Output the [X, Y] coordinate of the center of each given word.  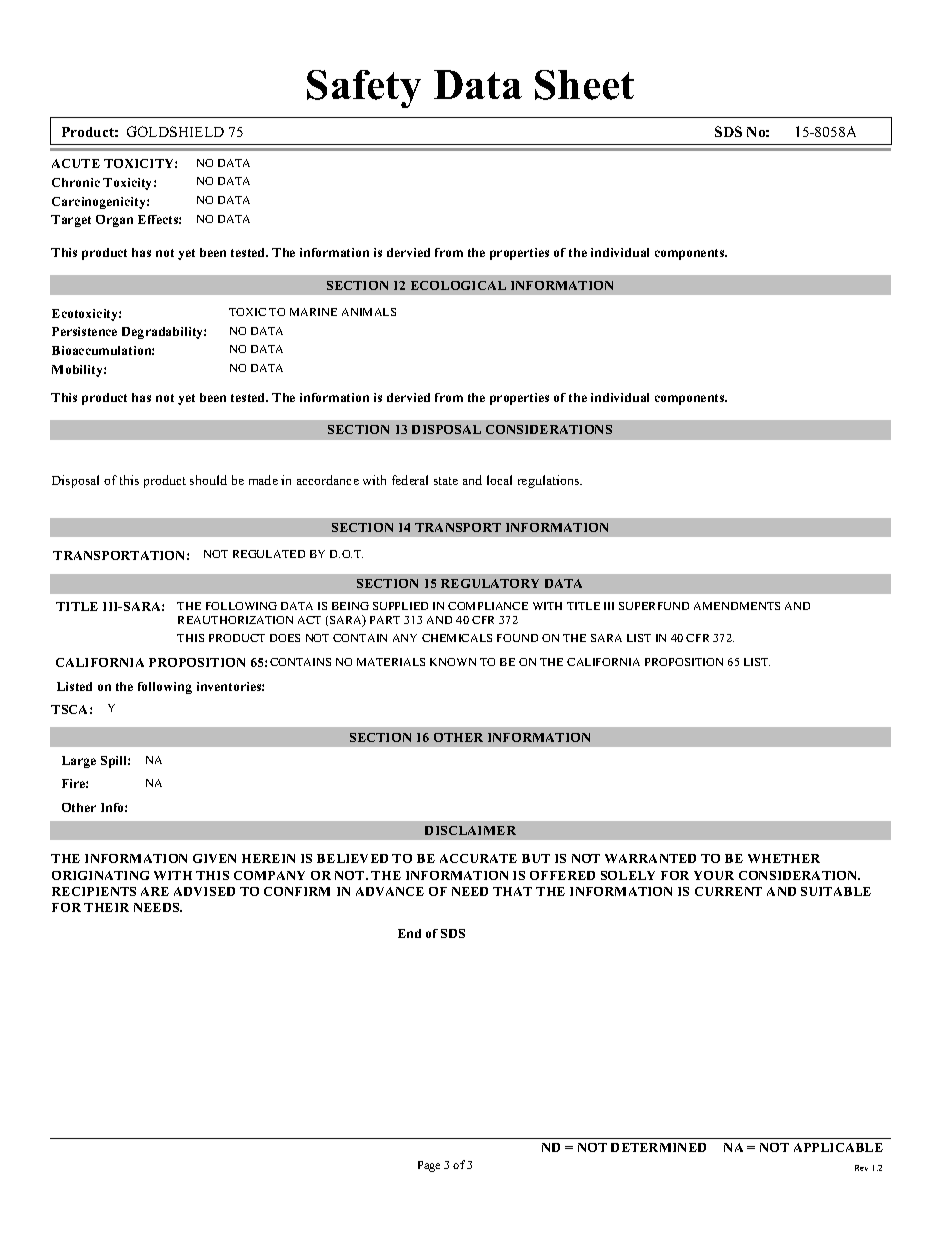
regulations [550, 481]
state [446, 481]
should [208, 480]
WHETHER [784, 858]
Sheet [584, 85]
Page [429, 1166]
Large [79, 762]
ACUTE [76, 163]
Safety [364, 89]
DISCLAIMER [470, 830]
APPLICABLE [838, 1147]
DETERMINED [658, 1147]
